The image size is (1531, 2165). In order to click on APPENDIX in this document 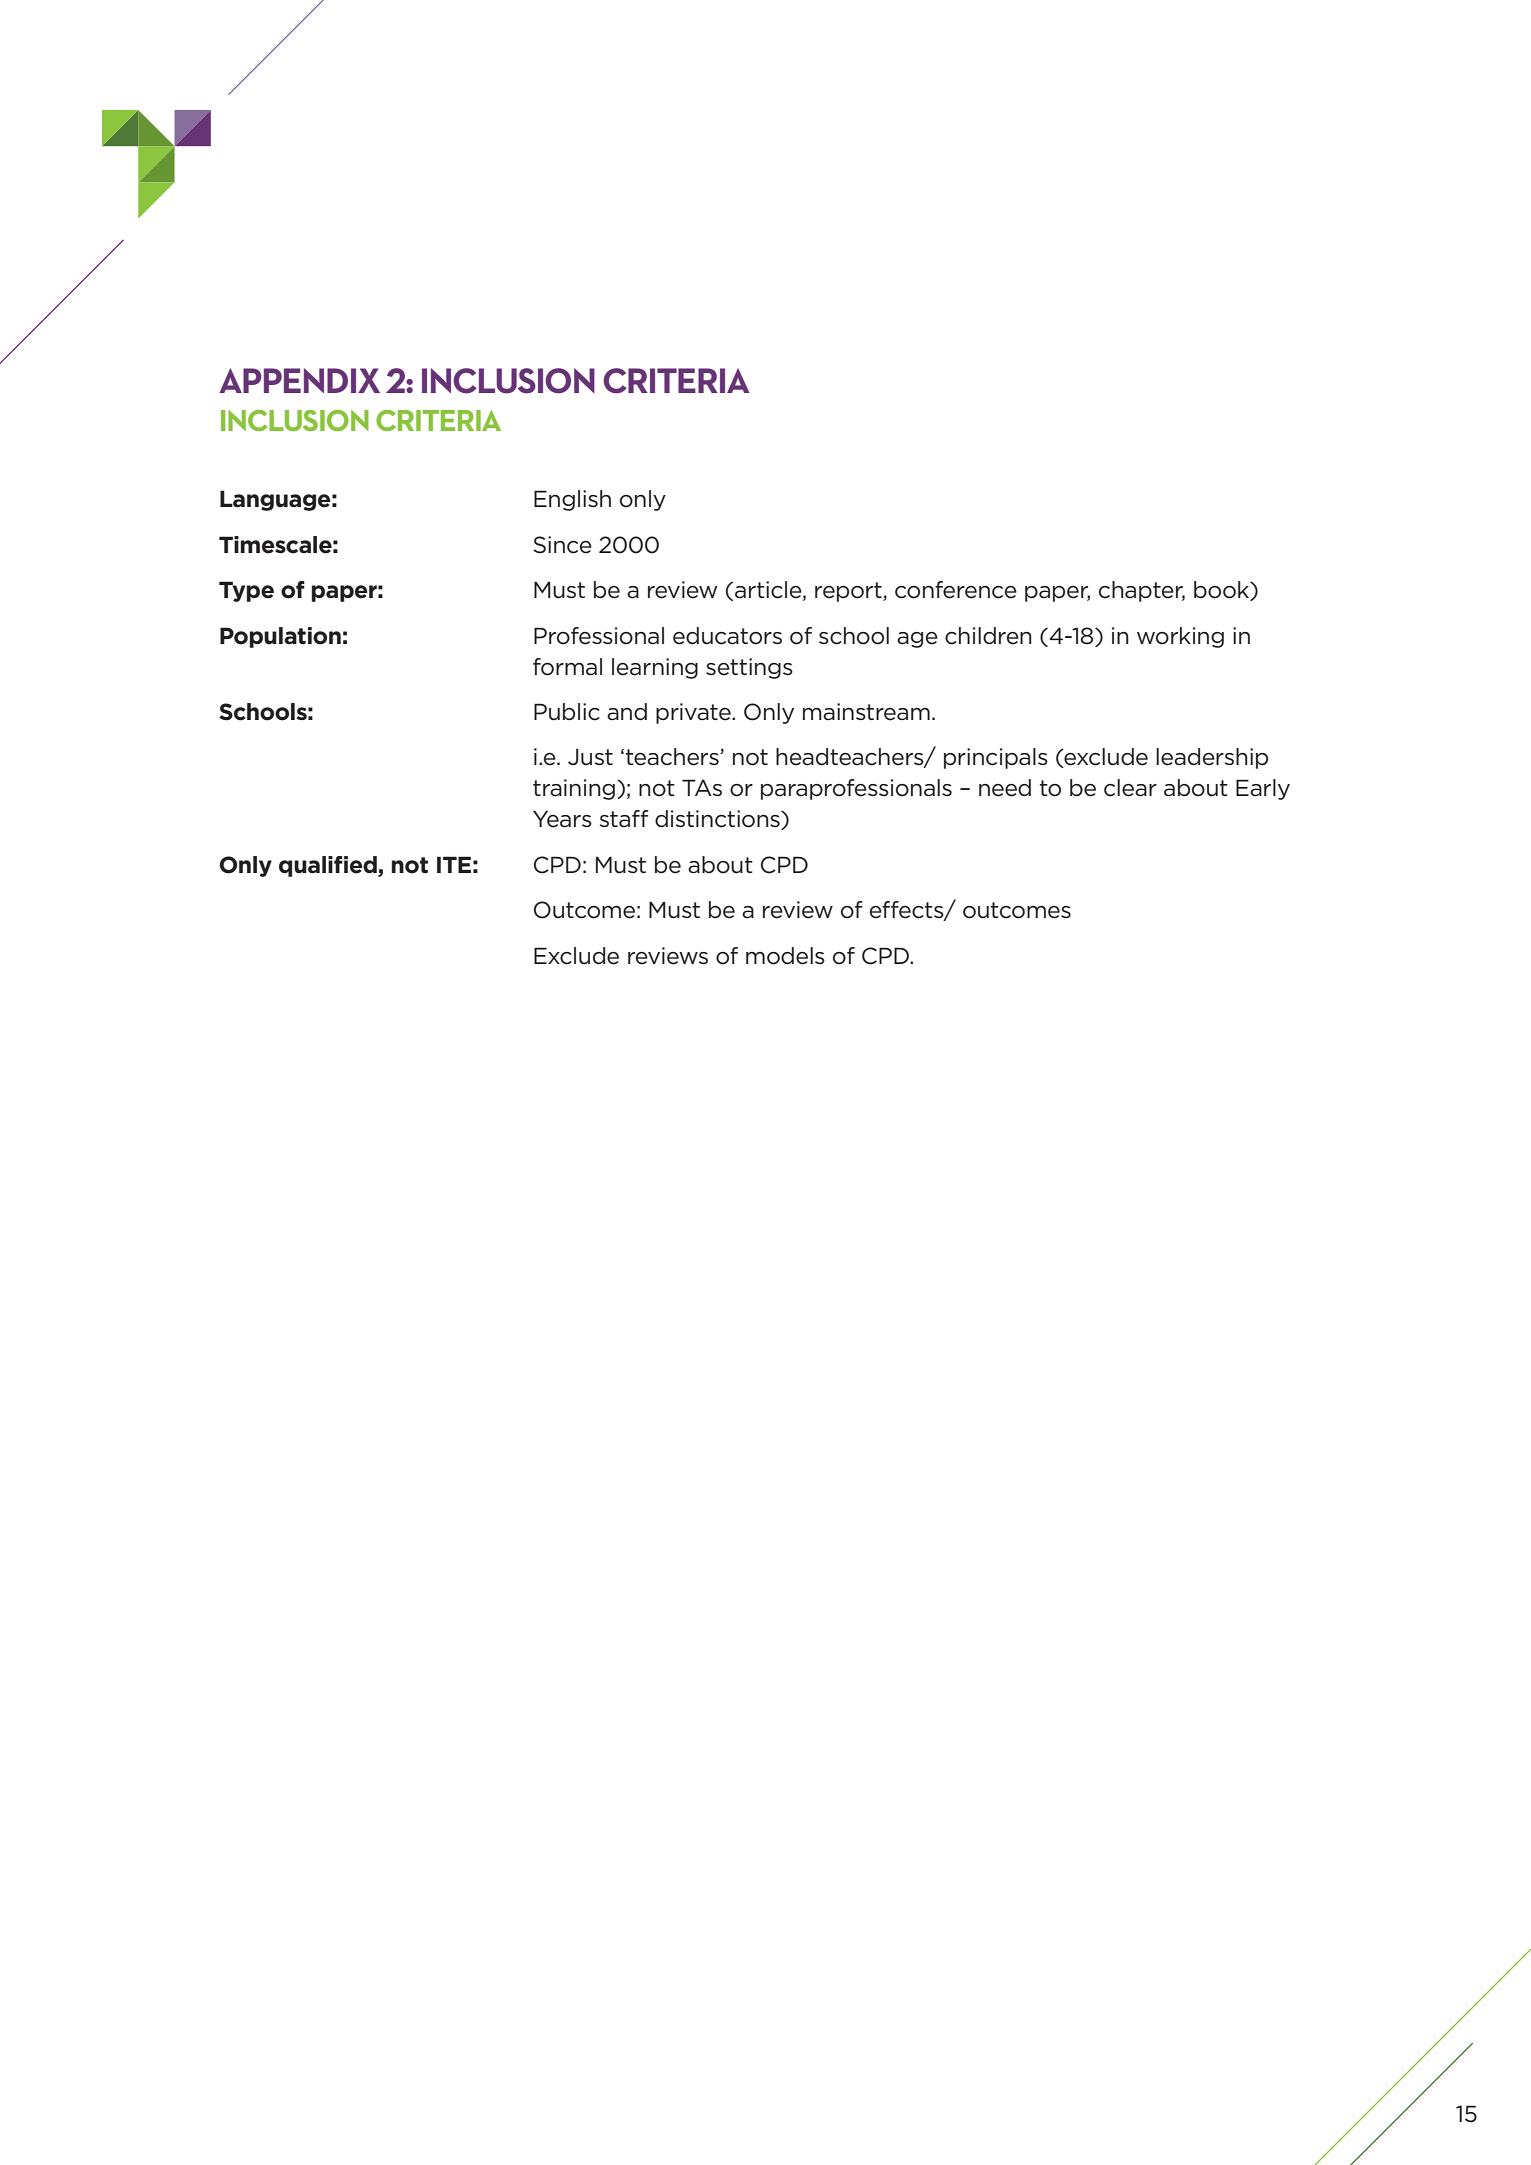, I will do `click(299, 380)`.
